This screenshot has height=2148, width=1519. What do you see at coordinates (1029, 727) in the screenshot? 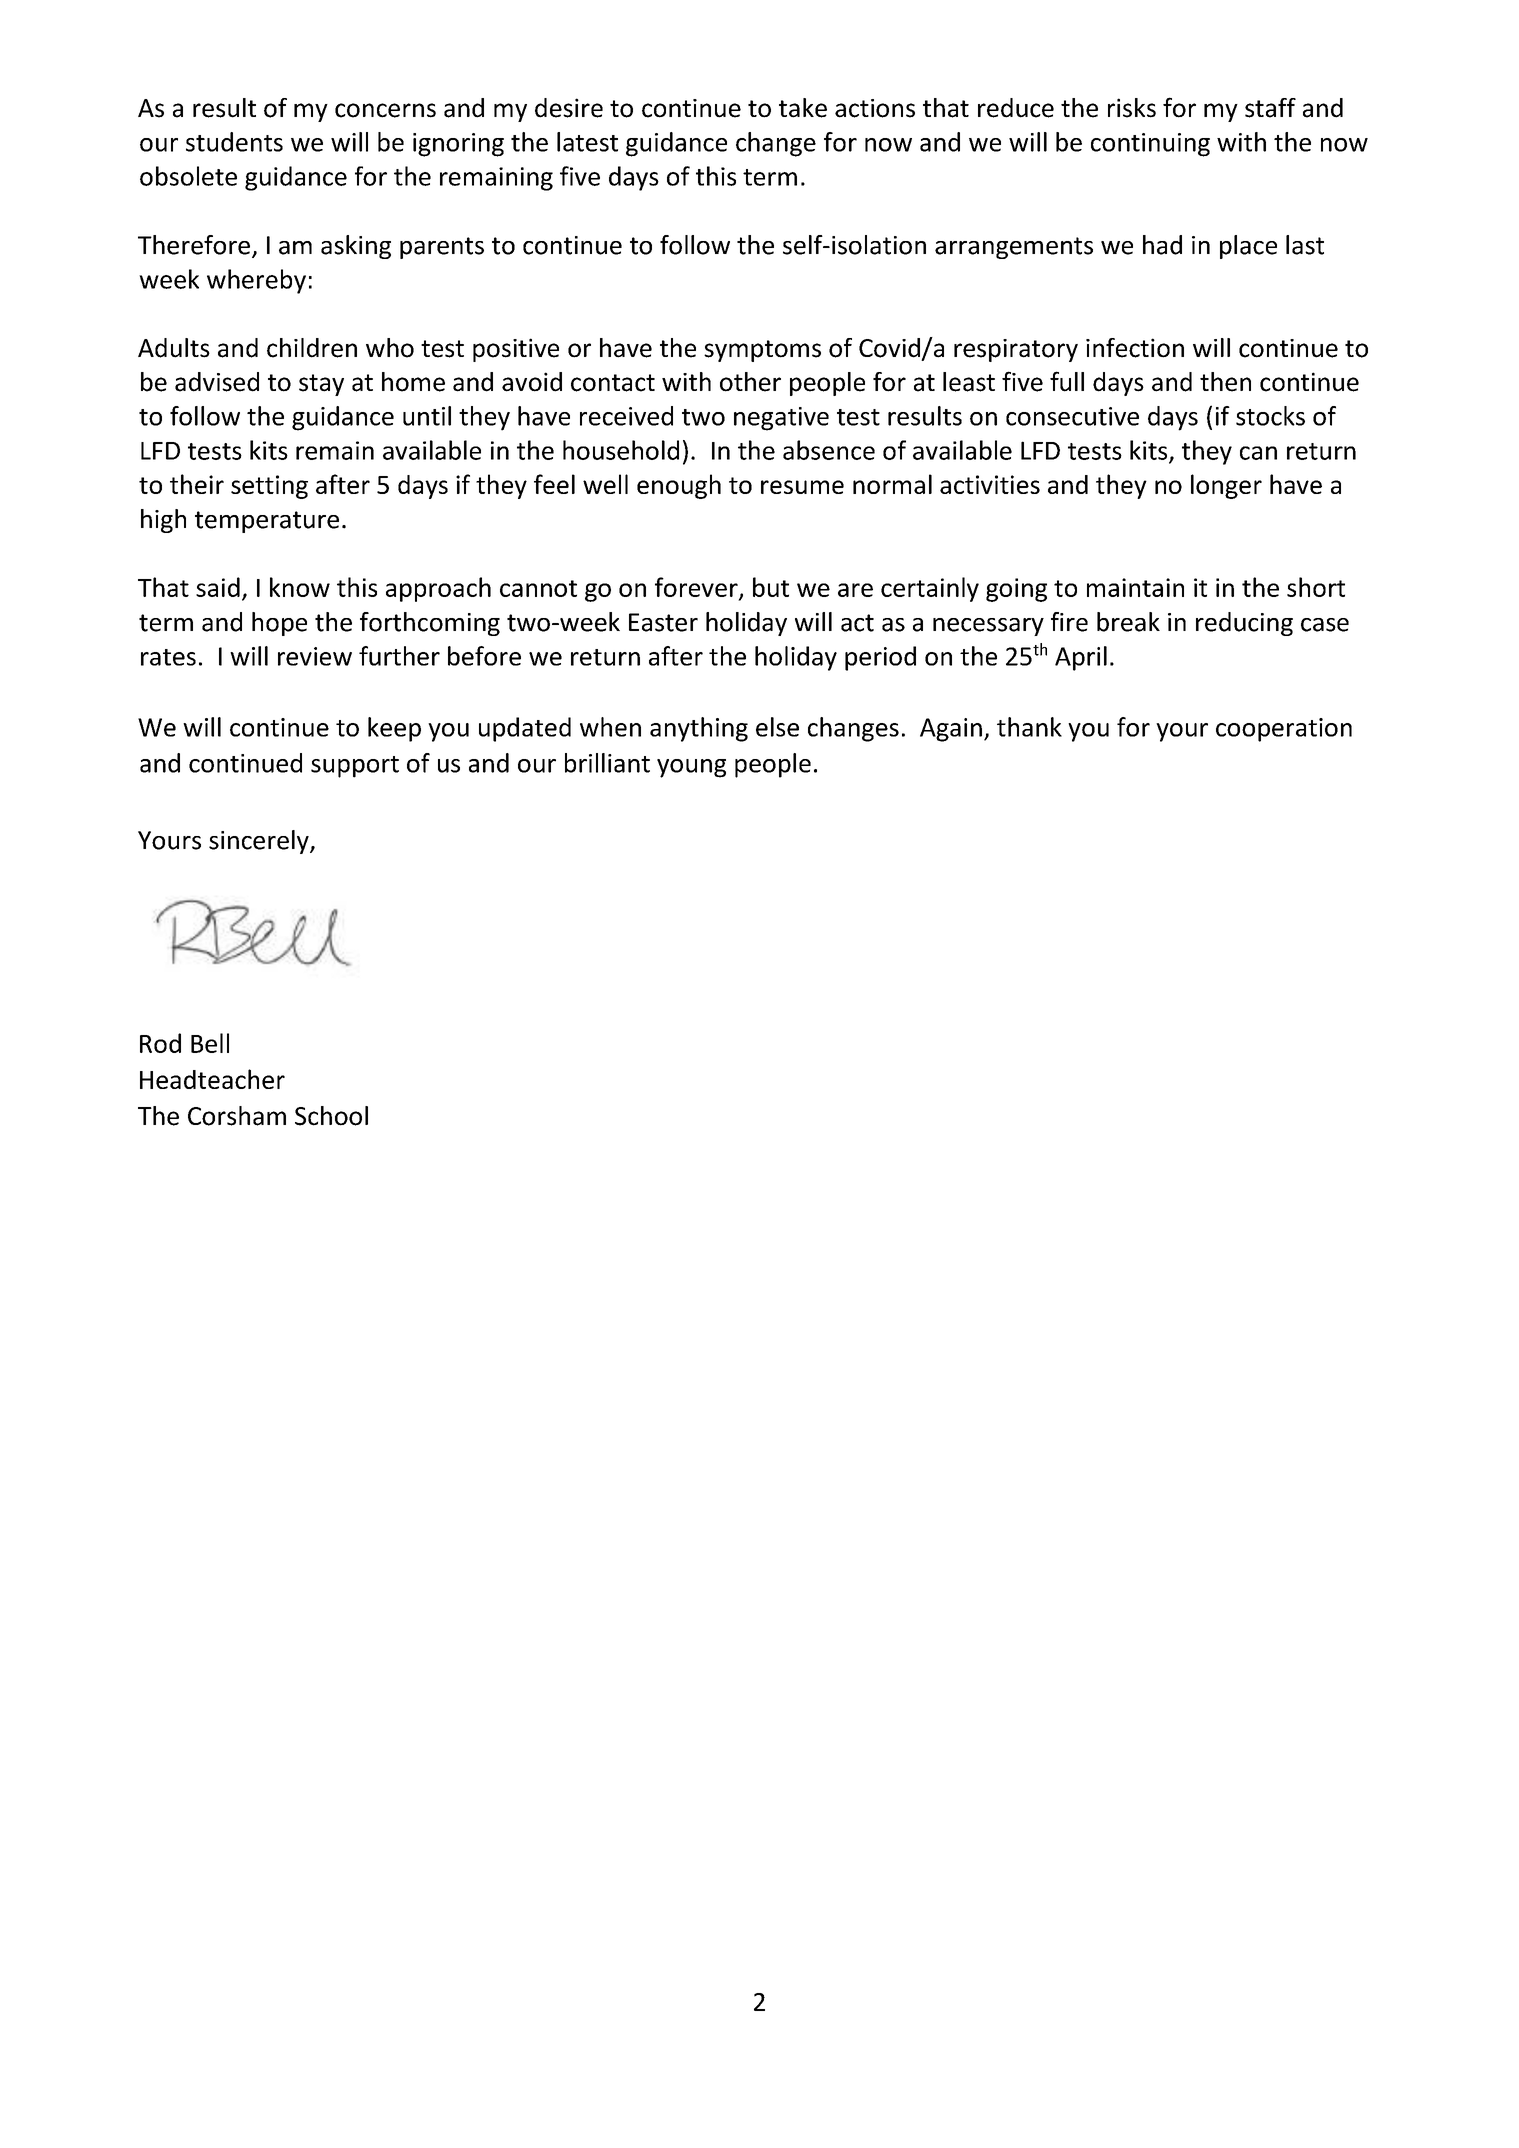
I see `thank` at bounding box center [1029, 727].
